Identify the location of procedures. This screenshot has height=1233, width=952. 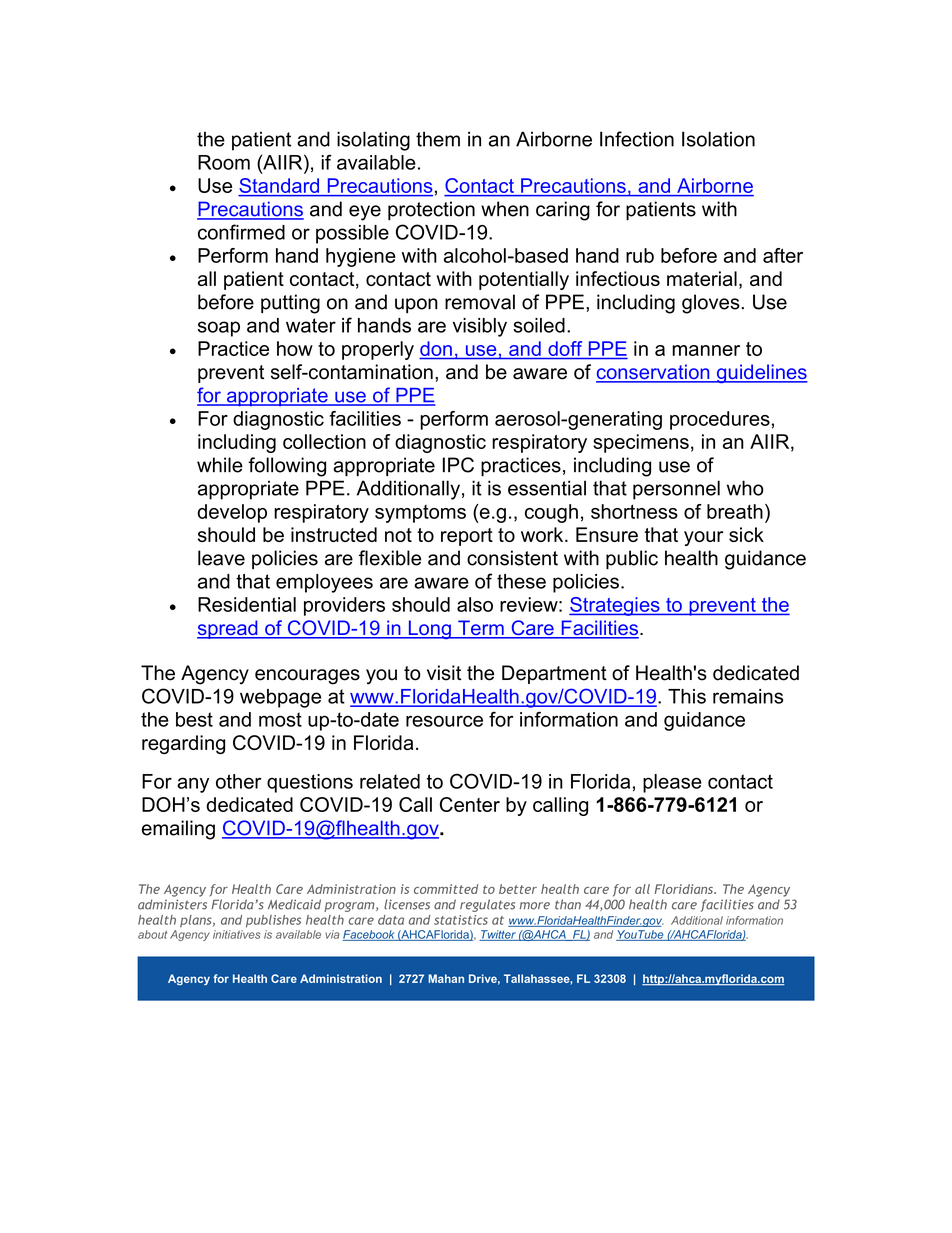
(720, 420).
